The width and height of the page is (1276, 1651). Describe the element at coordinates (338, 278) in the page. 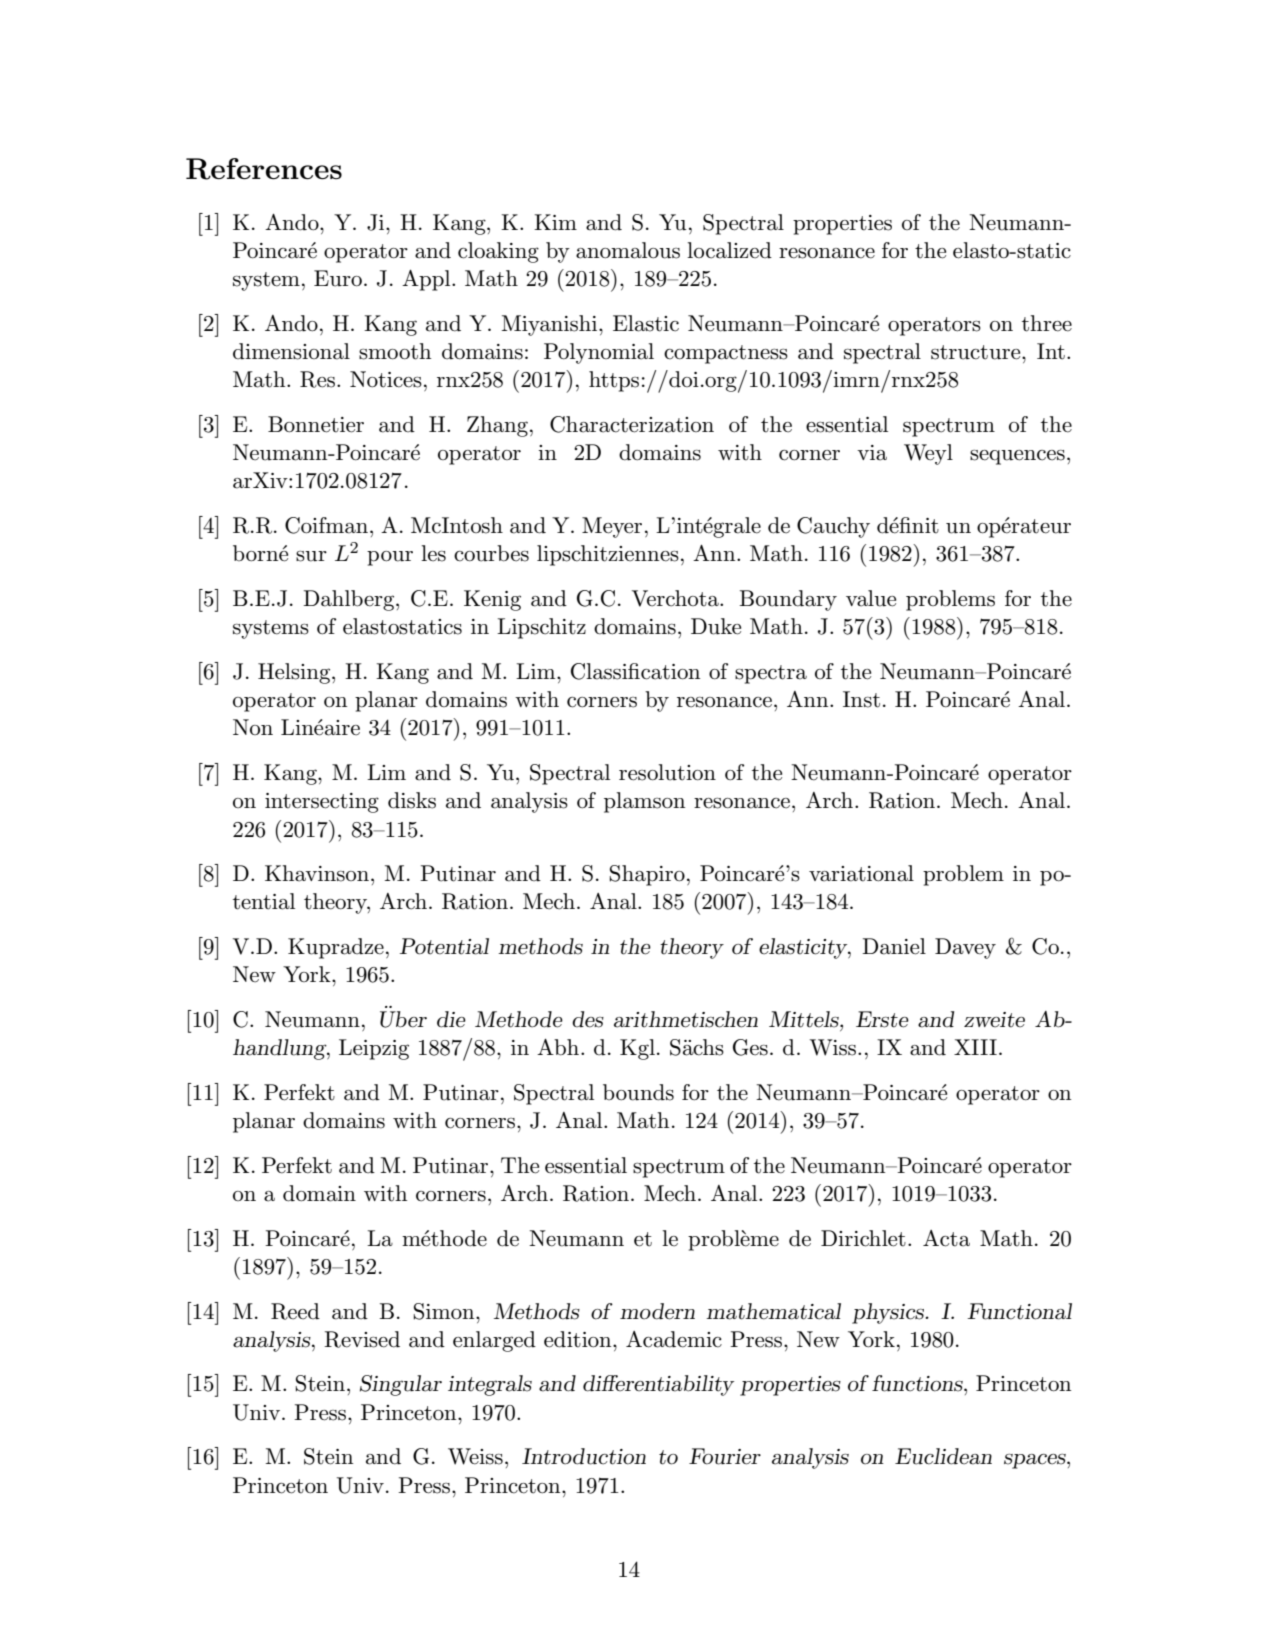

I see `Euro` at that location.
